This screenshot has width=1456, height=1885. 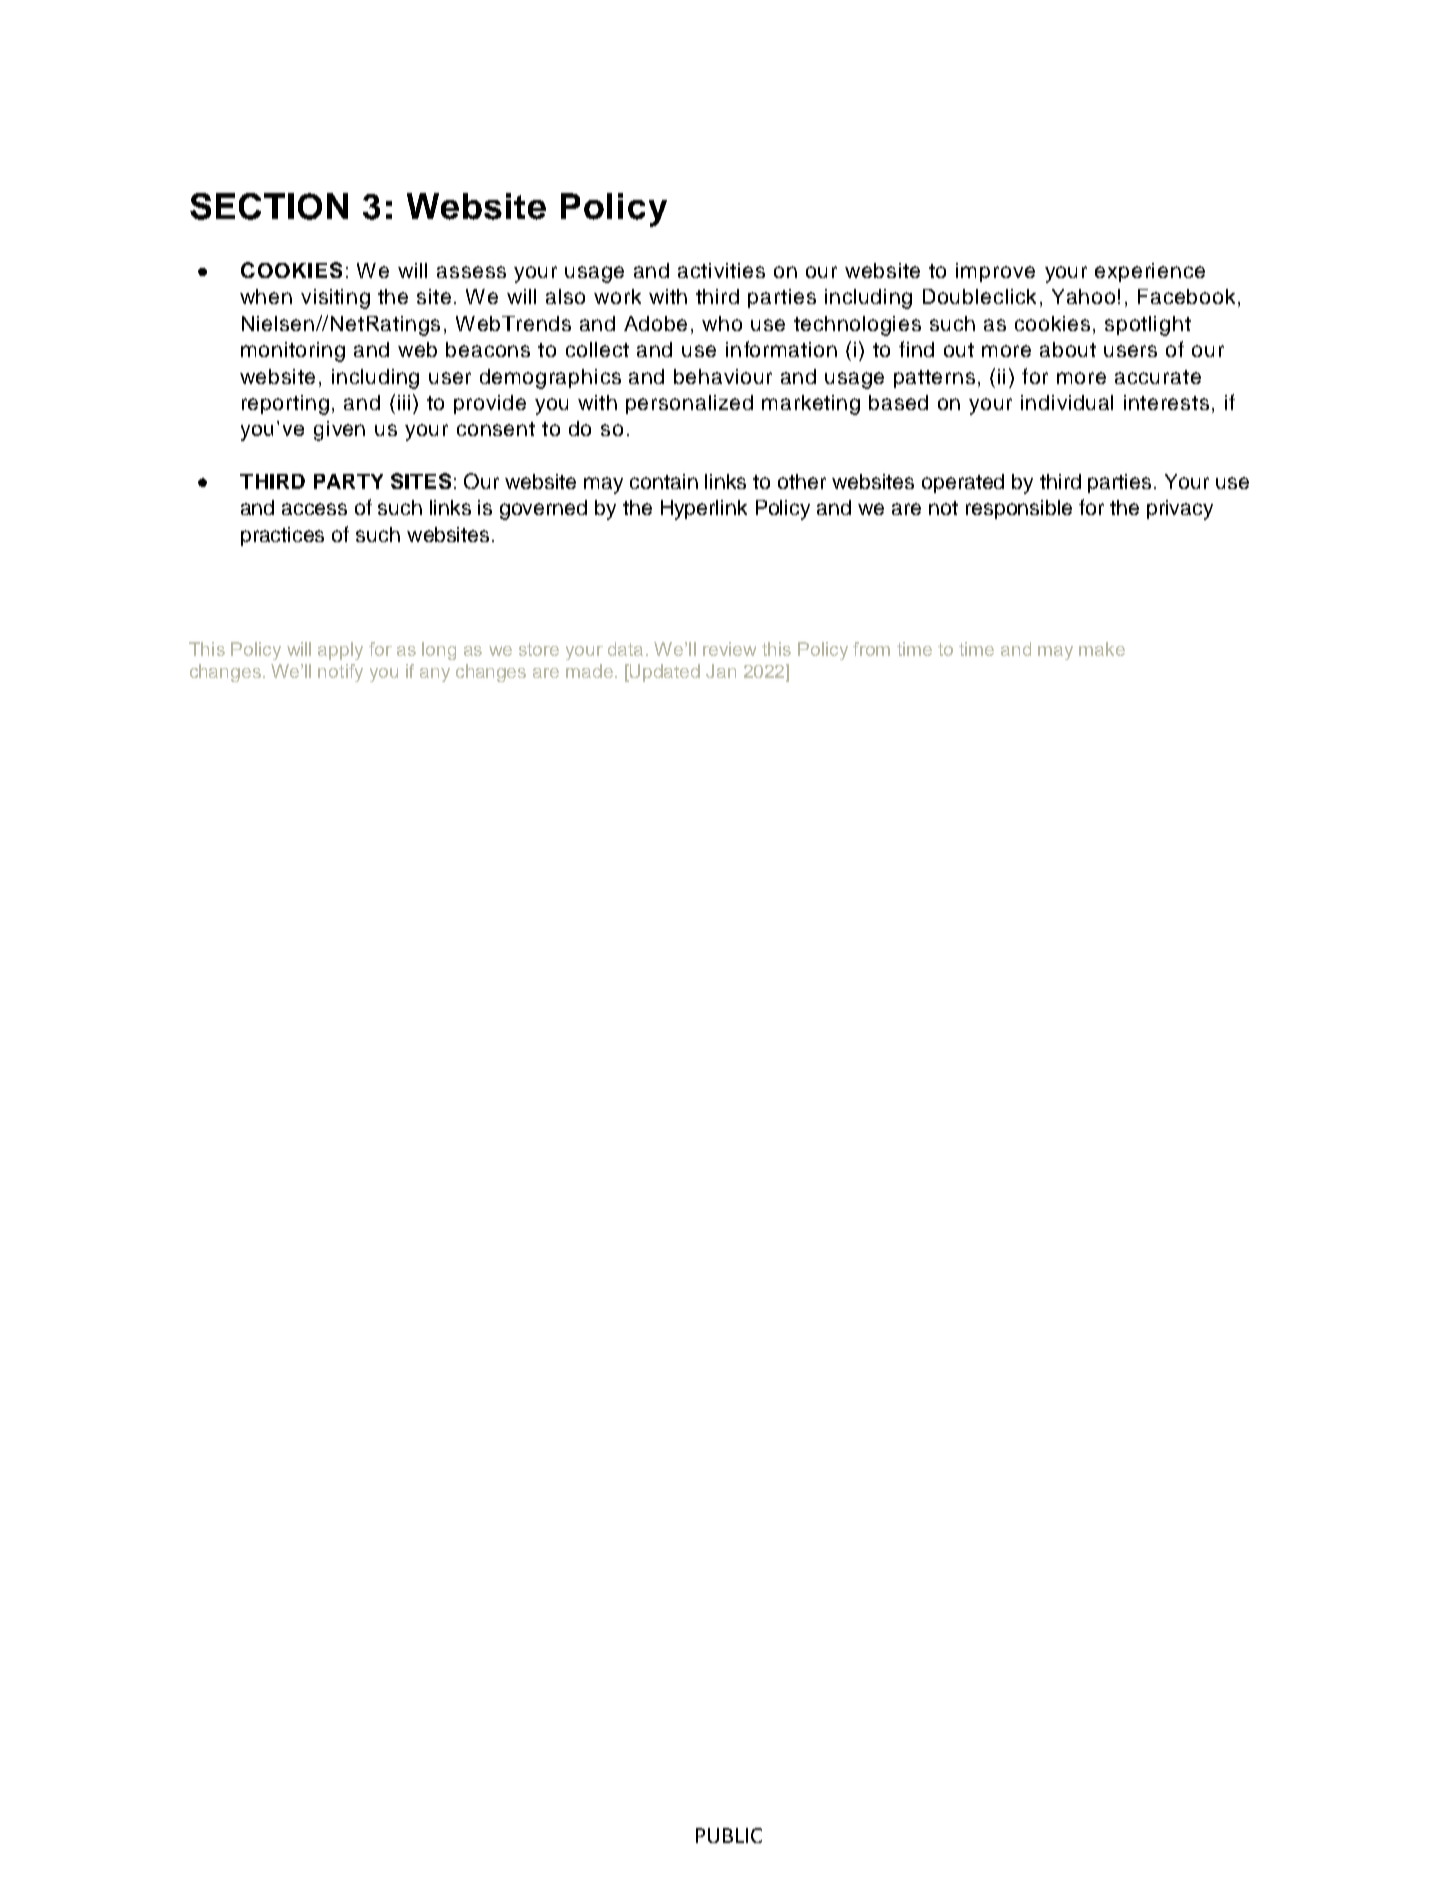 I want to click on Jan, so click(x=721, y=671).
